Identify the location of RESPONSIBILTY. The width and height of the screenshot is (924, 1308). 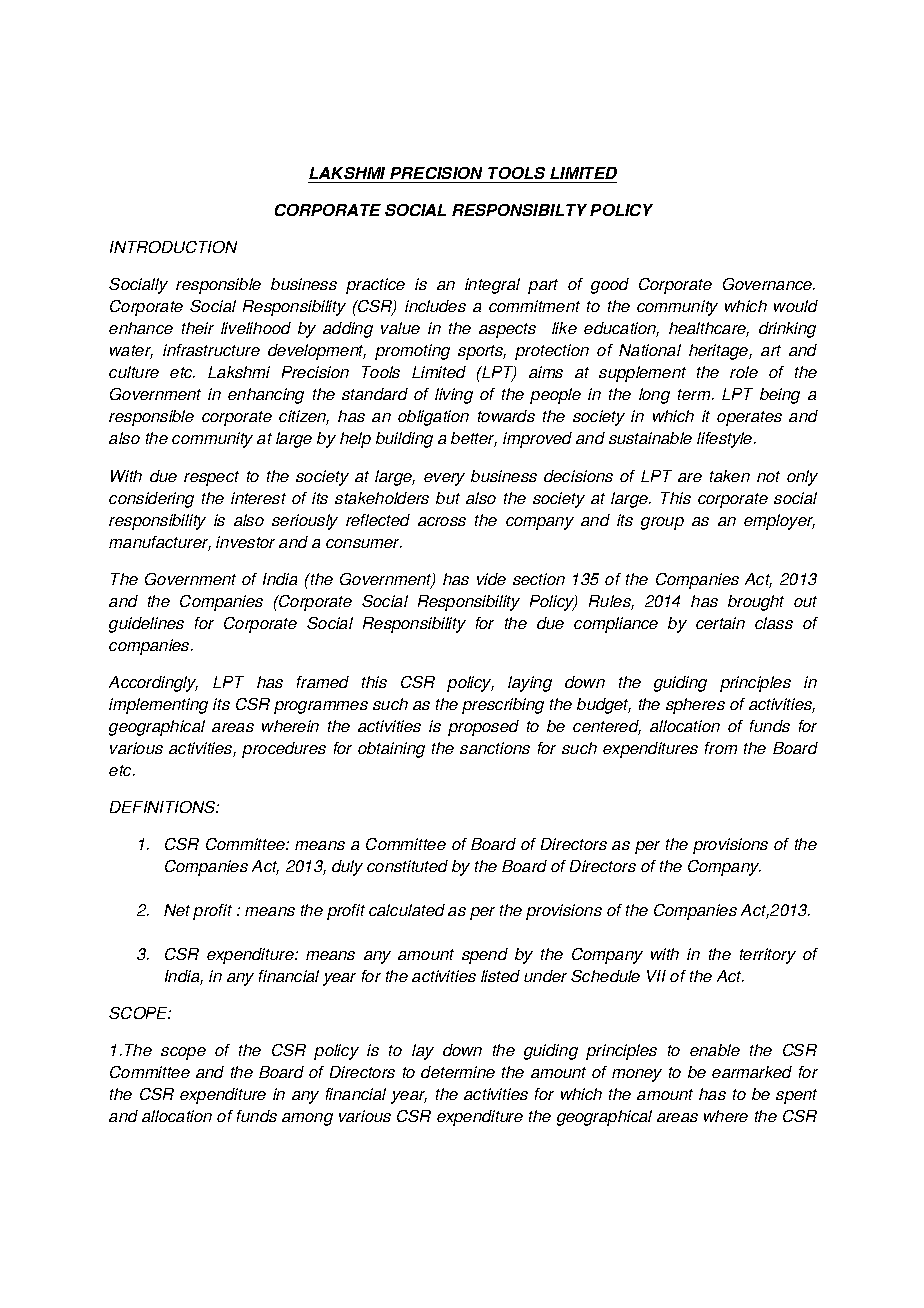
(519, 210).
